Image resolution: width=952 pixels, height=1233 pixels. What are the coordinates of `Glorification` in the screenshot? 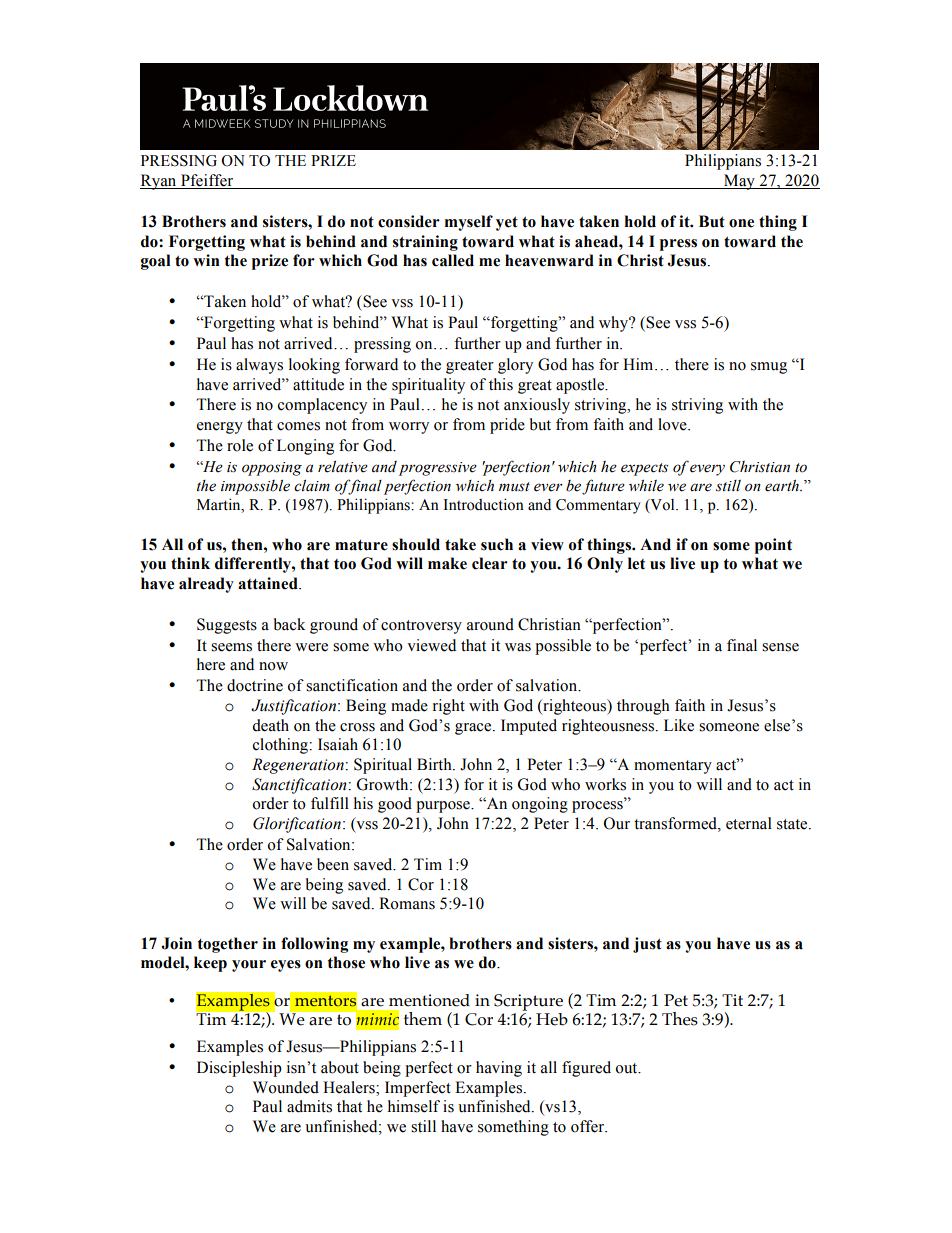 It's located at (297, 825).
